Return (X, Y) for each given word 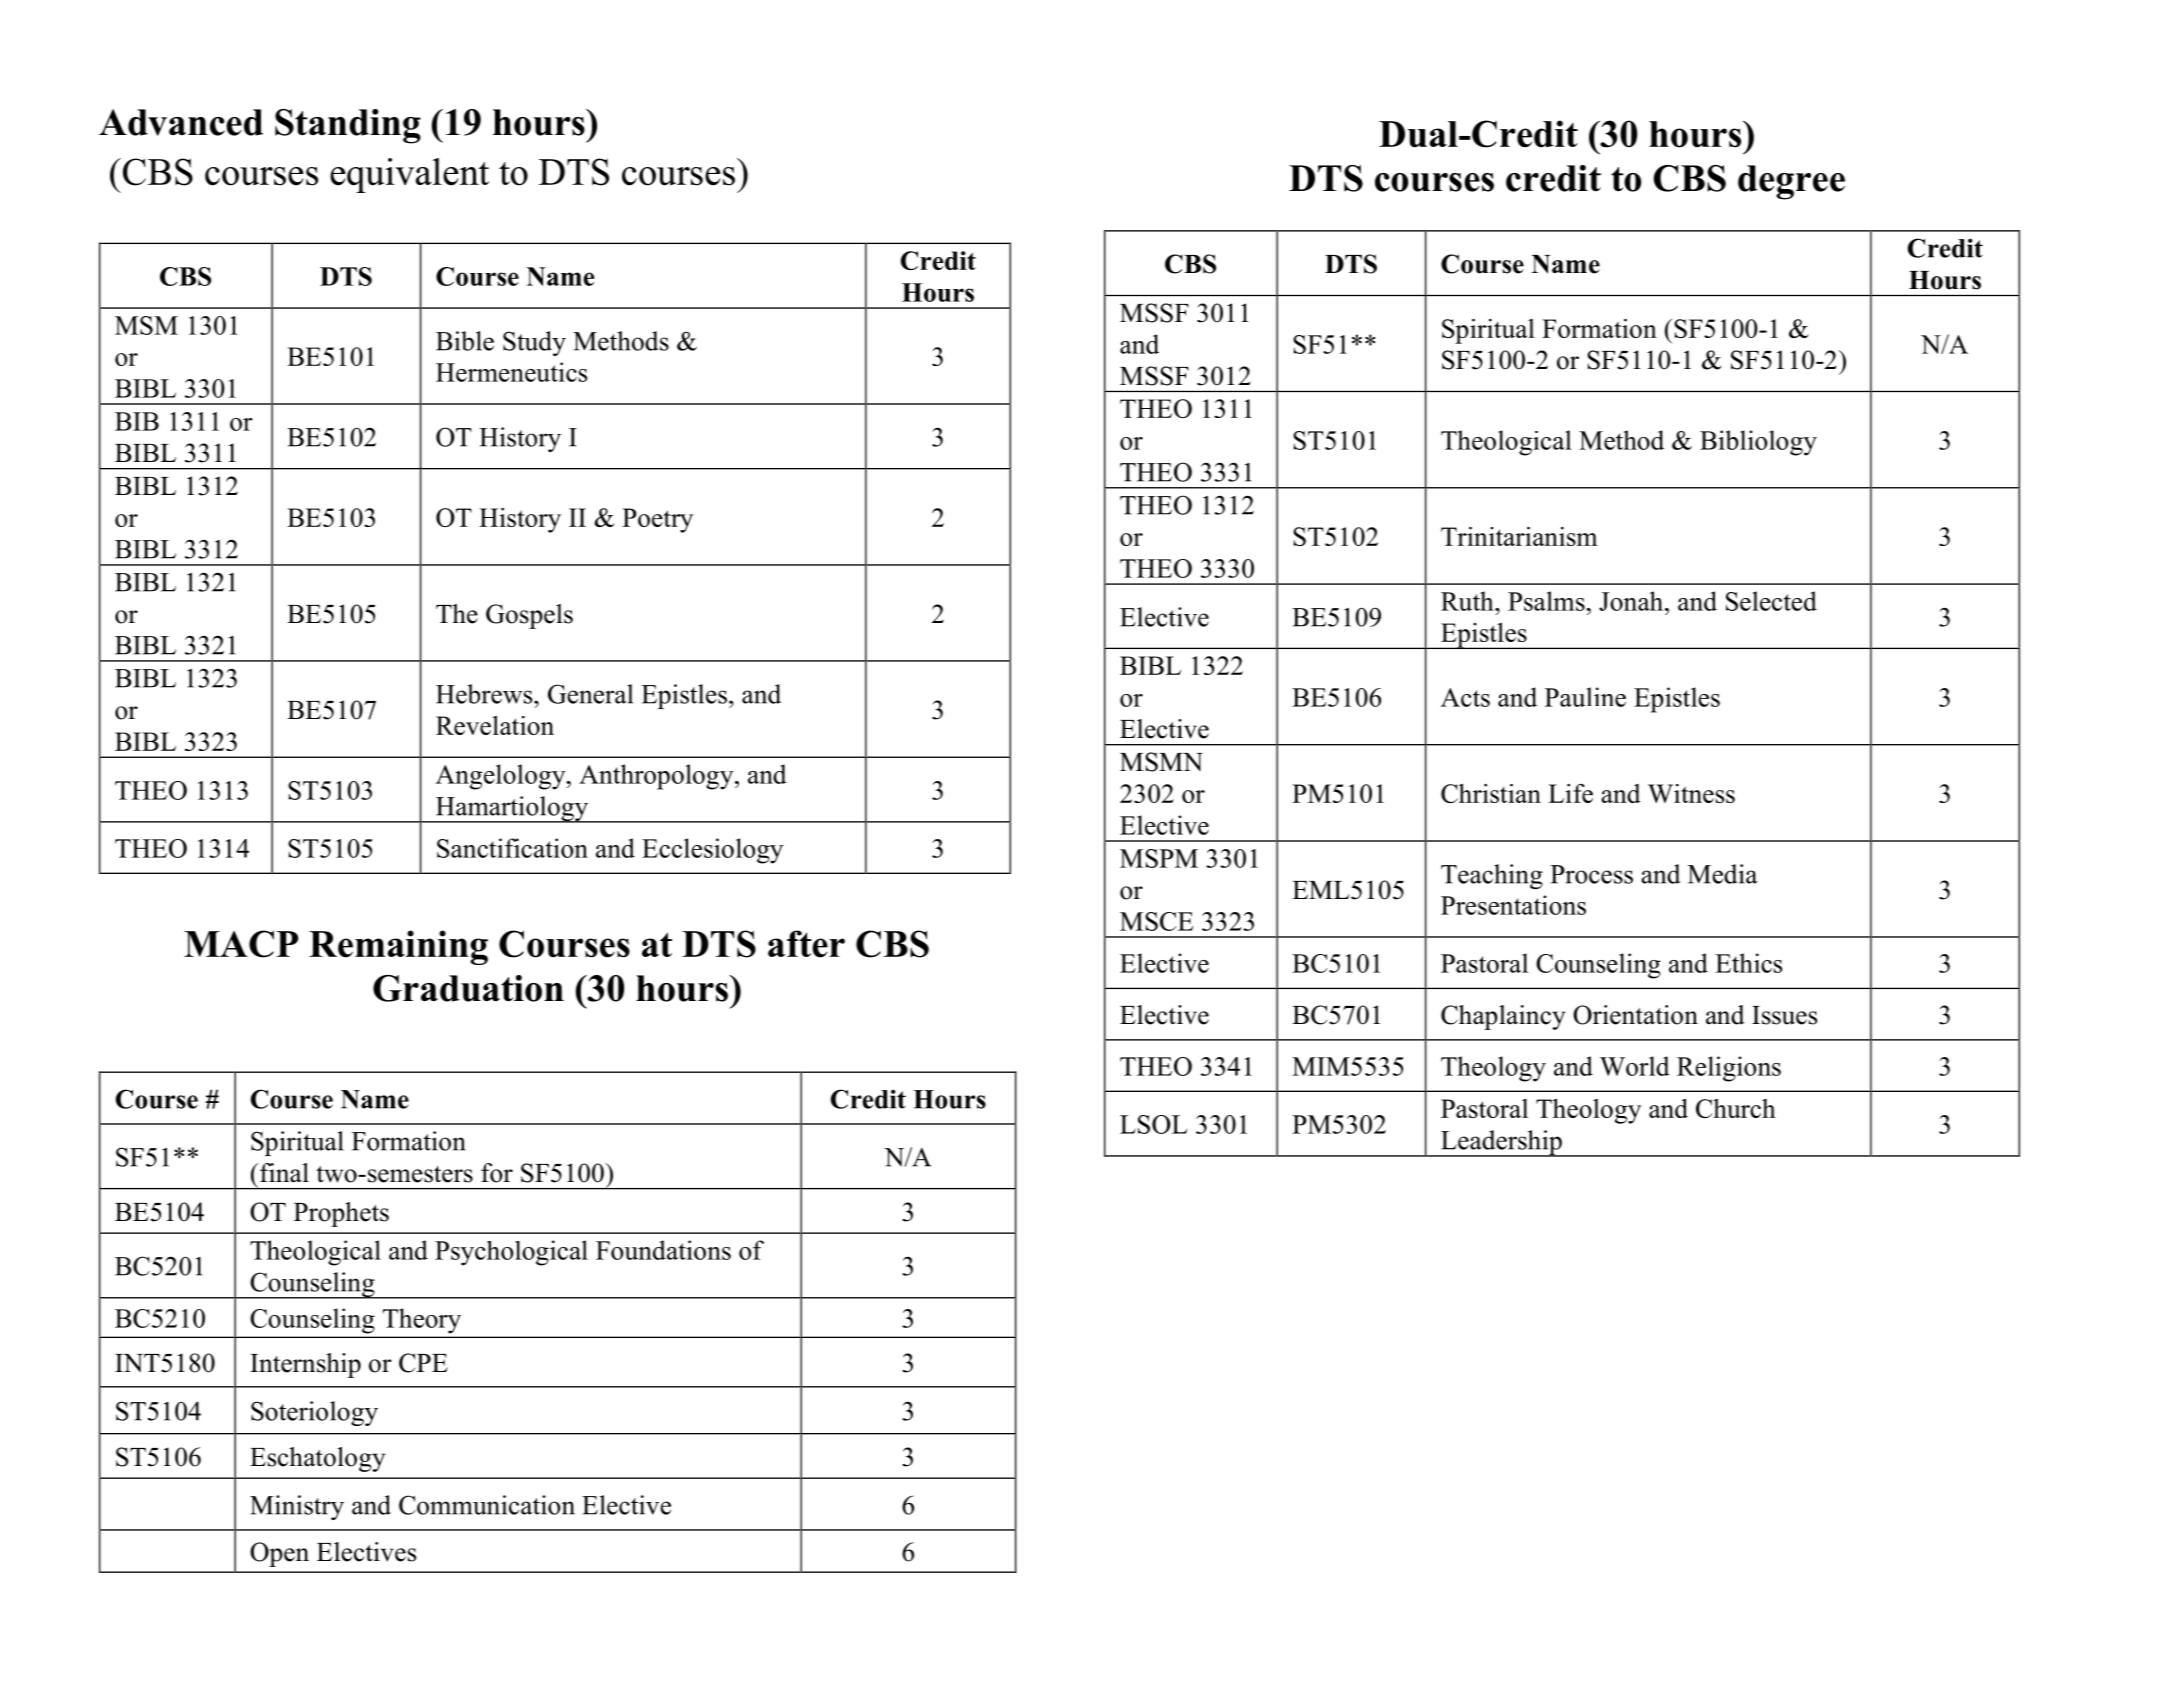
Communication (487, 1505)
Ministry (297, 1507)
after (806, 944)
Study (534, 343)
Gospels (529, 616)
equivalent (409, 175)
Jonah (1632, 601)
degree (1791, 182)
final (284, 1173)
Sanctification (512, 848)
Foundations (663, 1250)
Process (1591, 874)
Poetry (657, 520)
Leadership (1501, 1143)
